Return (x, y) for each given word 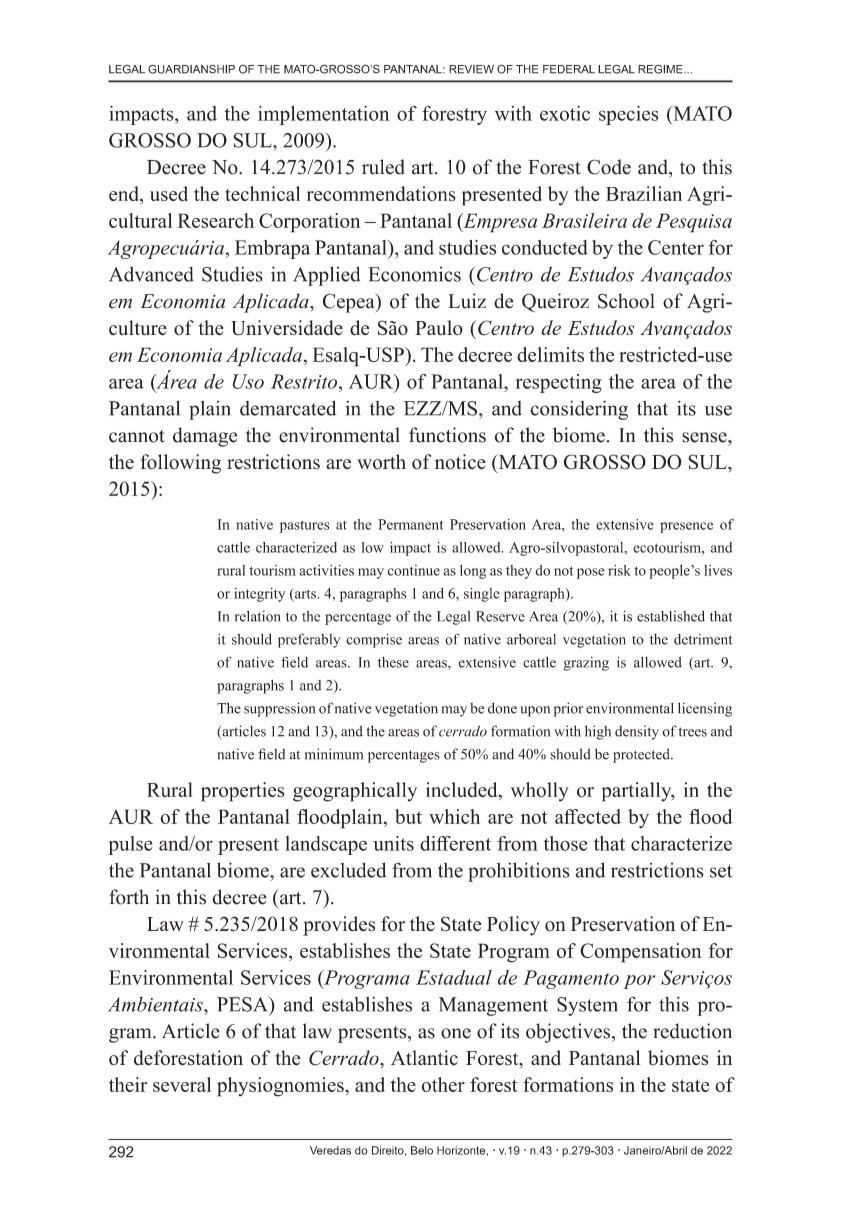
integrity (259, 595)
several (182, 1084)
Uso (248, 381)
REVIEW (471, 69)
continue (414, 570)
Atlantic (424, 1058)
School (626, 301)
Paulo (439, 328)
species (628, 115)
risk (619, 570)
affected (588, 816)
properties (243, 792)
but (408, 816)
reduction (692, 1031)
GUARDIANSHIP (191, 69)
